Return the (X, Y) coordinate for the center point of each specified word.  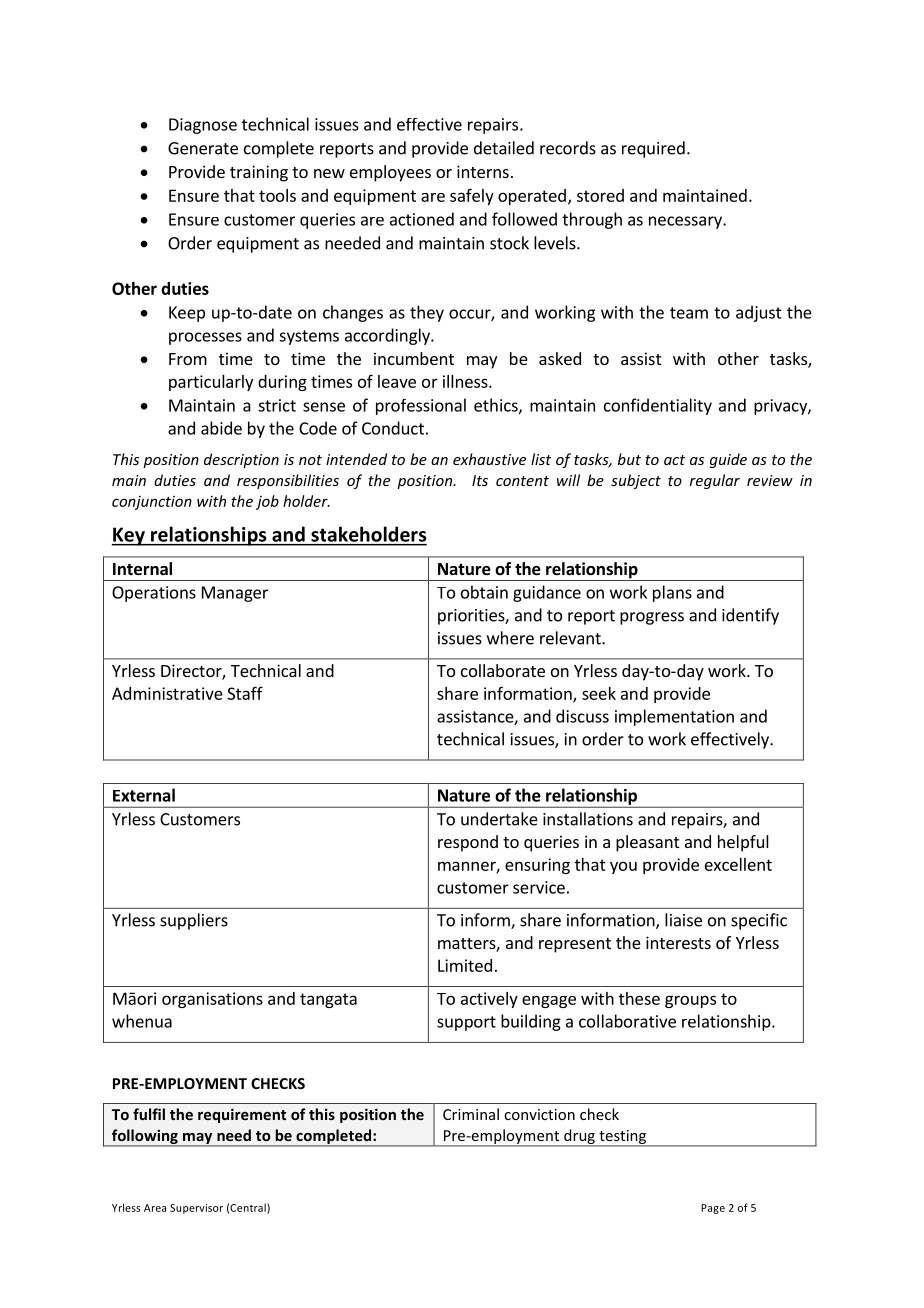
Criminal (471, 1114)
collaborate (503, 670)
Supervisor (196, 1209)
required (653, 149)
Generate (203, 148)
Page (713, 1209)
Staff (245, 693)
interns (483, 171)
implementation (674, 717)
